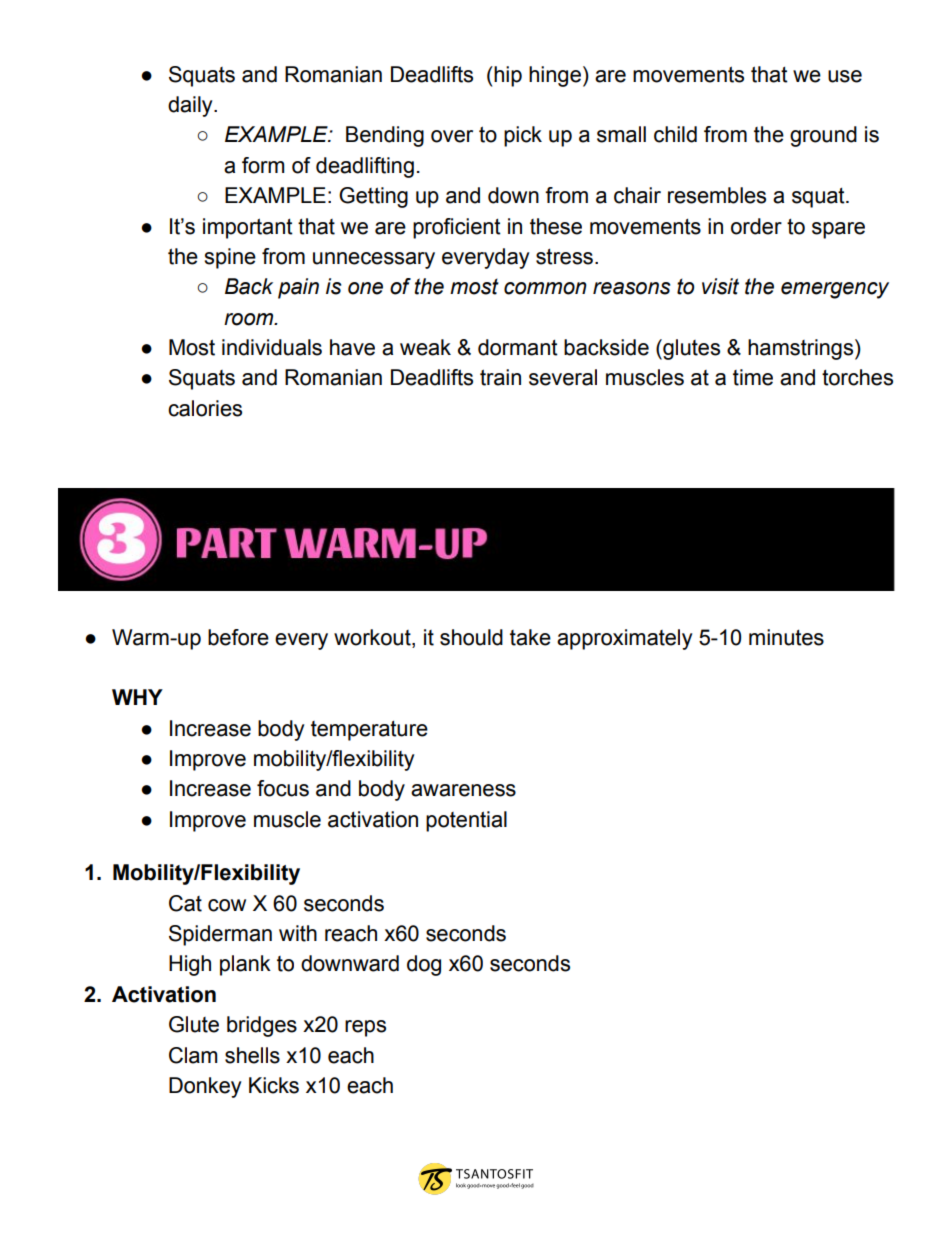  What do you see at coordinates (507, 76) in the image?
I see `hip` at bounding box center [507, 76].
